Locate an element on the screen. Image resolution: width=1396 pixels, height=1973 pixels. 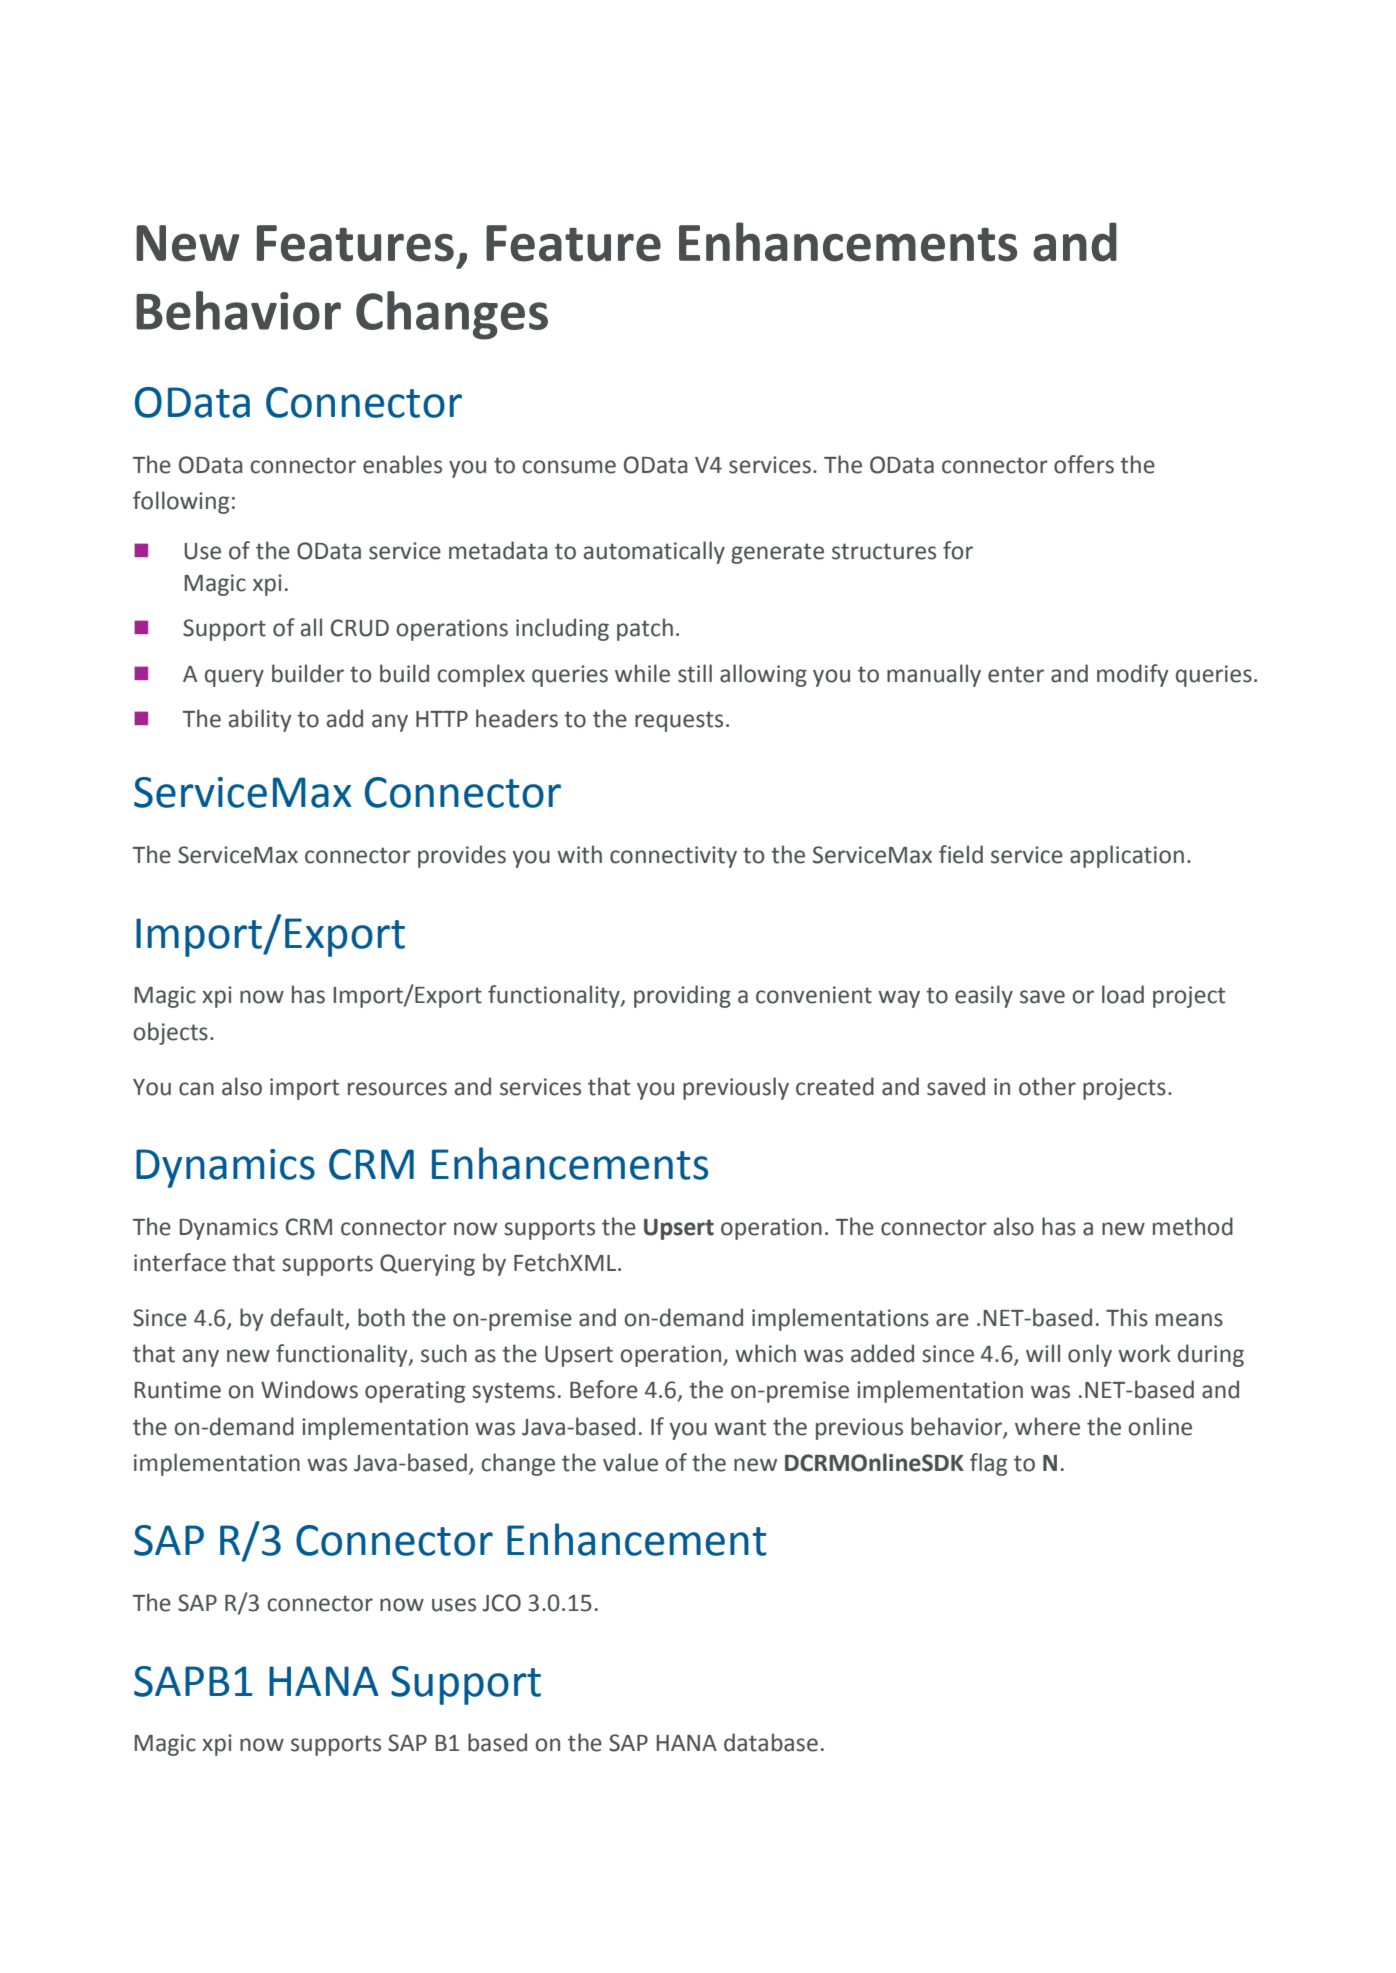
can is located at coordinates (196, 1089).
